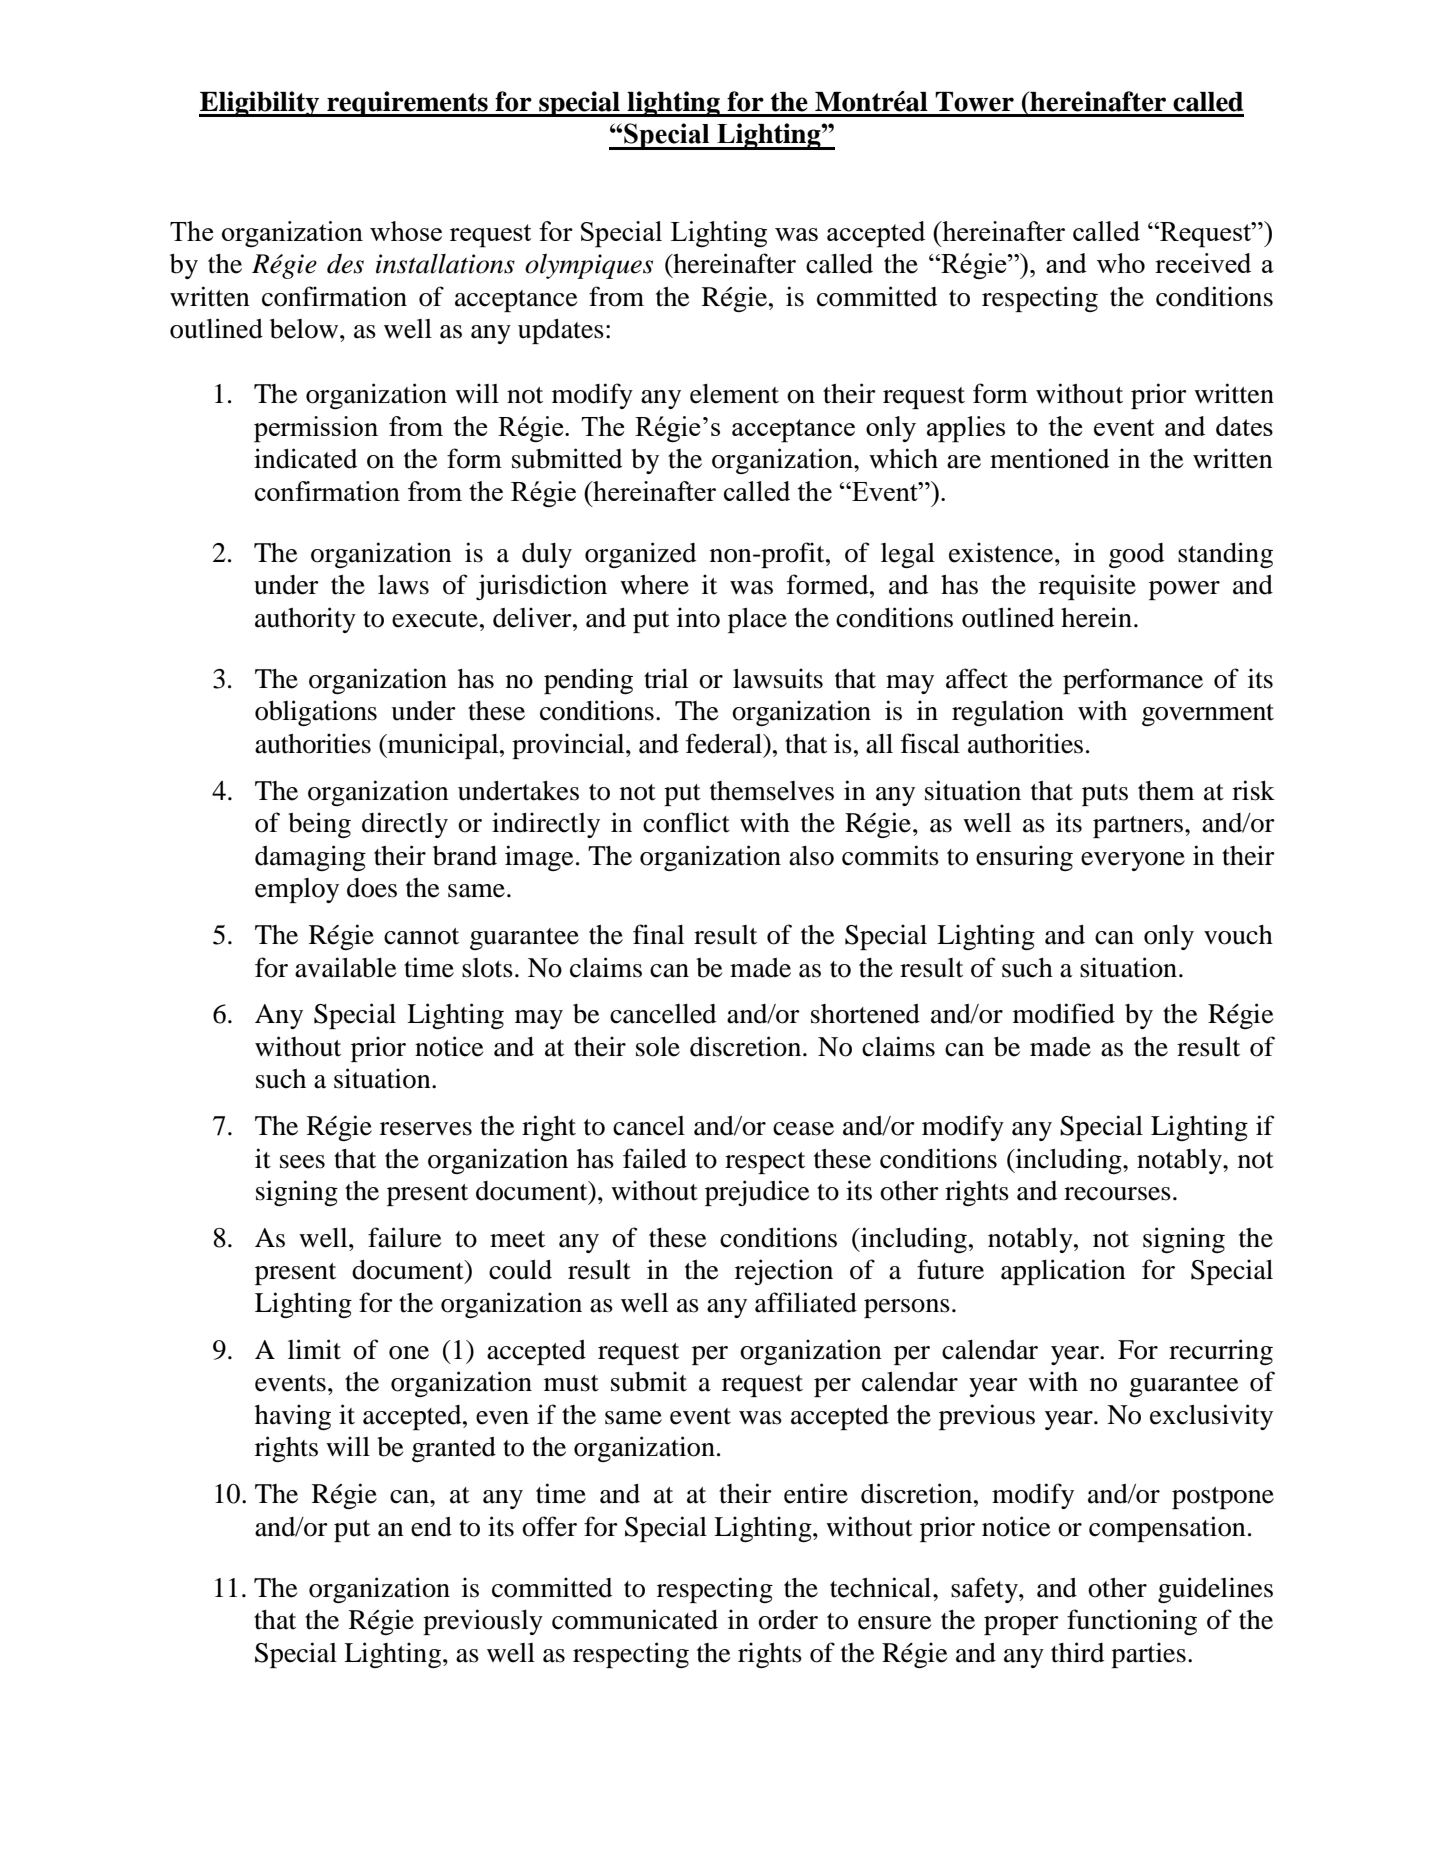 This screenshot has height=1868, width=1444. Describe the element at coordinates (811, 856) in the screenshot. I see `also` at that location.
